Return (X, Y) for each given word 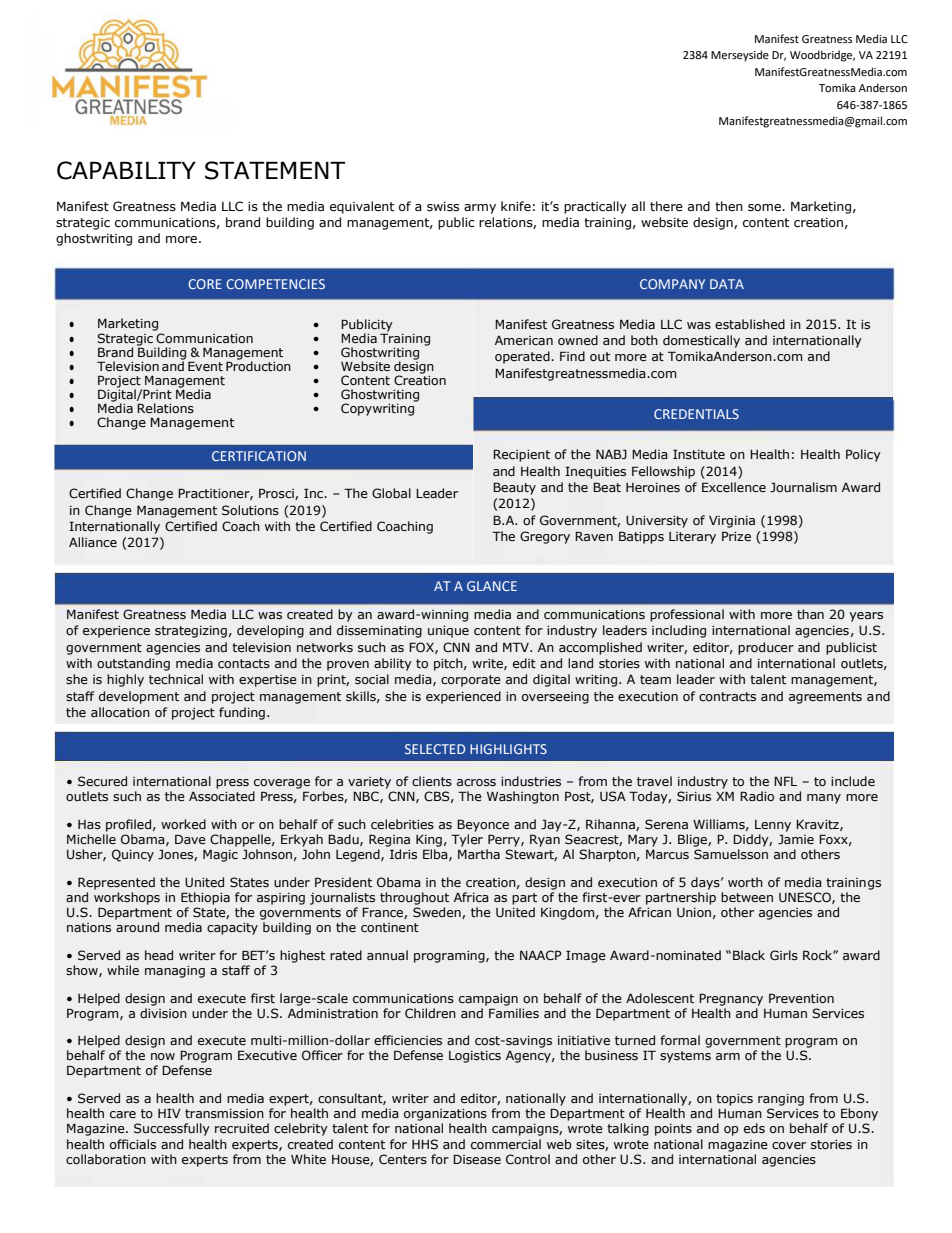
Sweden (438, 913)
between (747, 897)
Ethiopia (205, 898)
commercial (506, 1144)
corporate (471, 681)
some (765, 208)
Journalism (803, 487)
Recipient (521, 455)
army (480, 209)
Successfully (172, 1129)
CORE (205, 284)
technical (176, 679)
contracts (727, 696)
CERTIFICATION (259, 456)
